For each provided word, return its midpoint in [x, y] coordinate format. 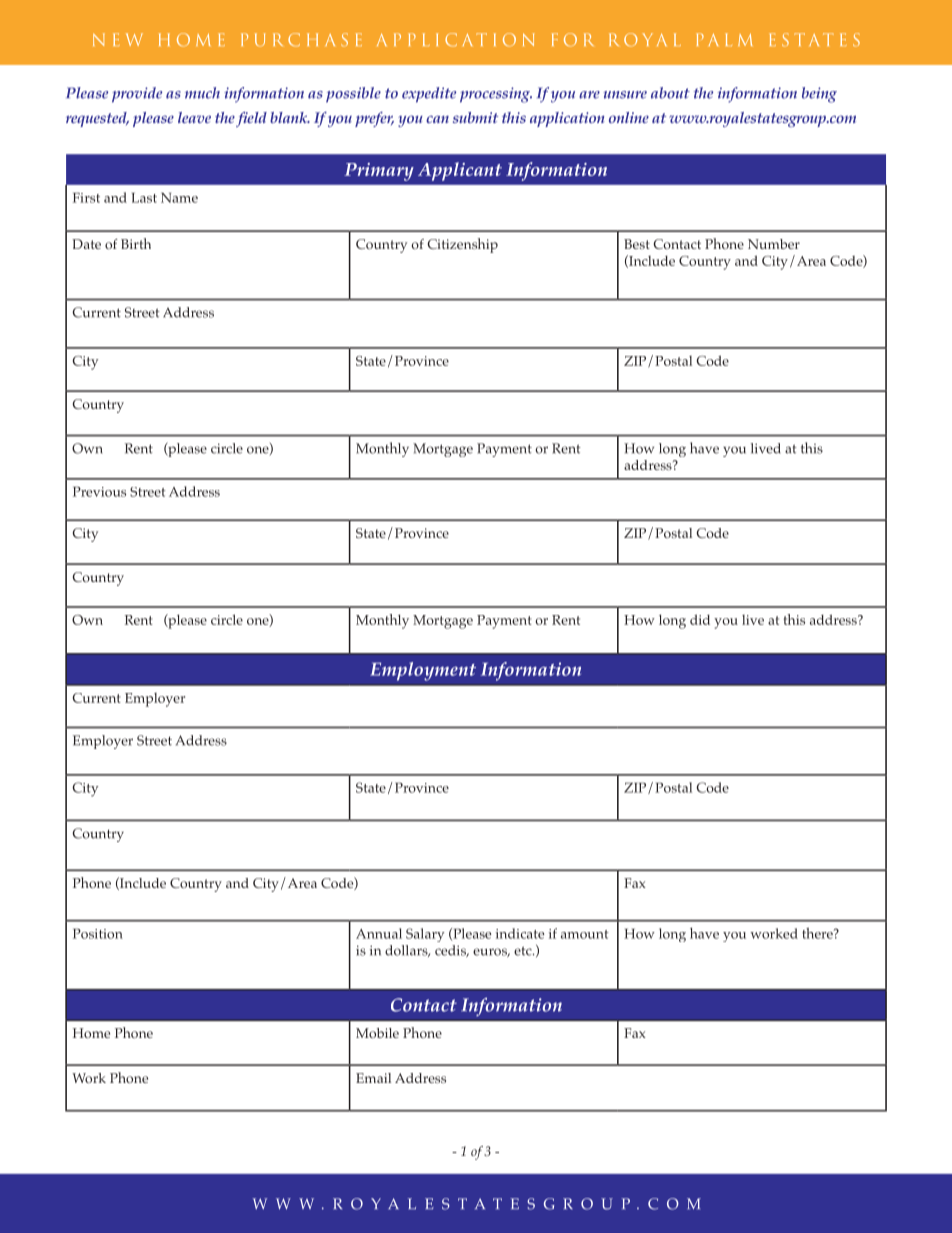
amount [585, 934]
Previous [99, 491]
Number [774, 244]
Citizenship [463, 245]
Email [373, 1078]
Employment [423, 671]
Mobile [377, 1033]
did [700, 619]
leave [194, 117]
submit [475, 117]
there [818, 933]
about [670, 93]
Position [98, 933]
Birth [136, 243]
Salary [425, 935]
